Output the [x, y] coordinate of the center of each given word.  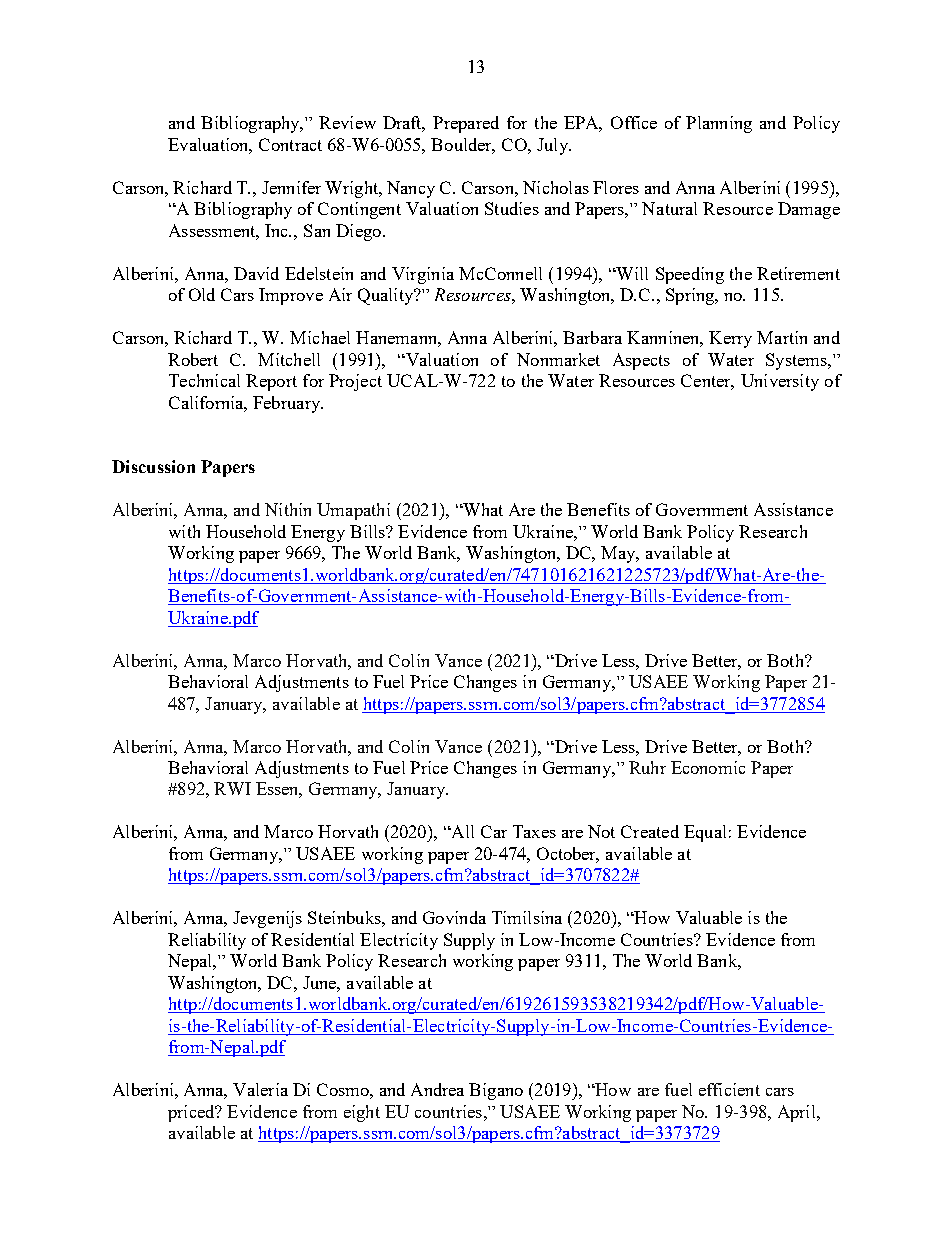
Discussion [153, 466]
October [568, 855]
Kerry [730, 339]
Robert [193, 359]
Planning [719, 124]
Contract [290, 144]
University [780, 382]
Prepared [466, 124]
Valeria [260, 1089]
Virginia [423, 275]
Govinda [454, 917]
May [619, 554]
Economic [708, 767]
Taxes [534, 831]
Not [601, 831]
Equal [705, 833]
